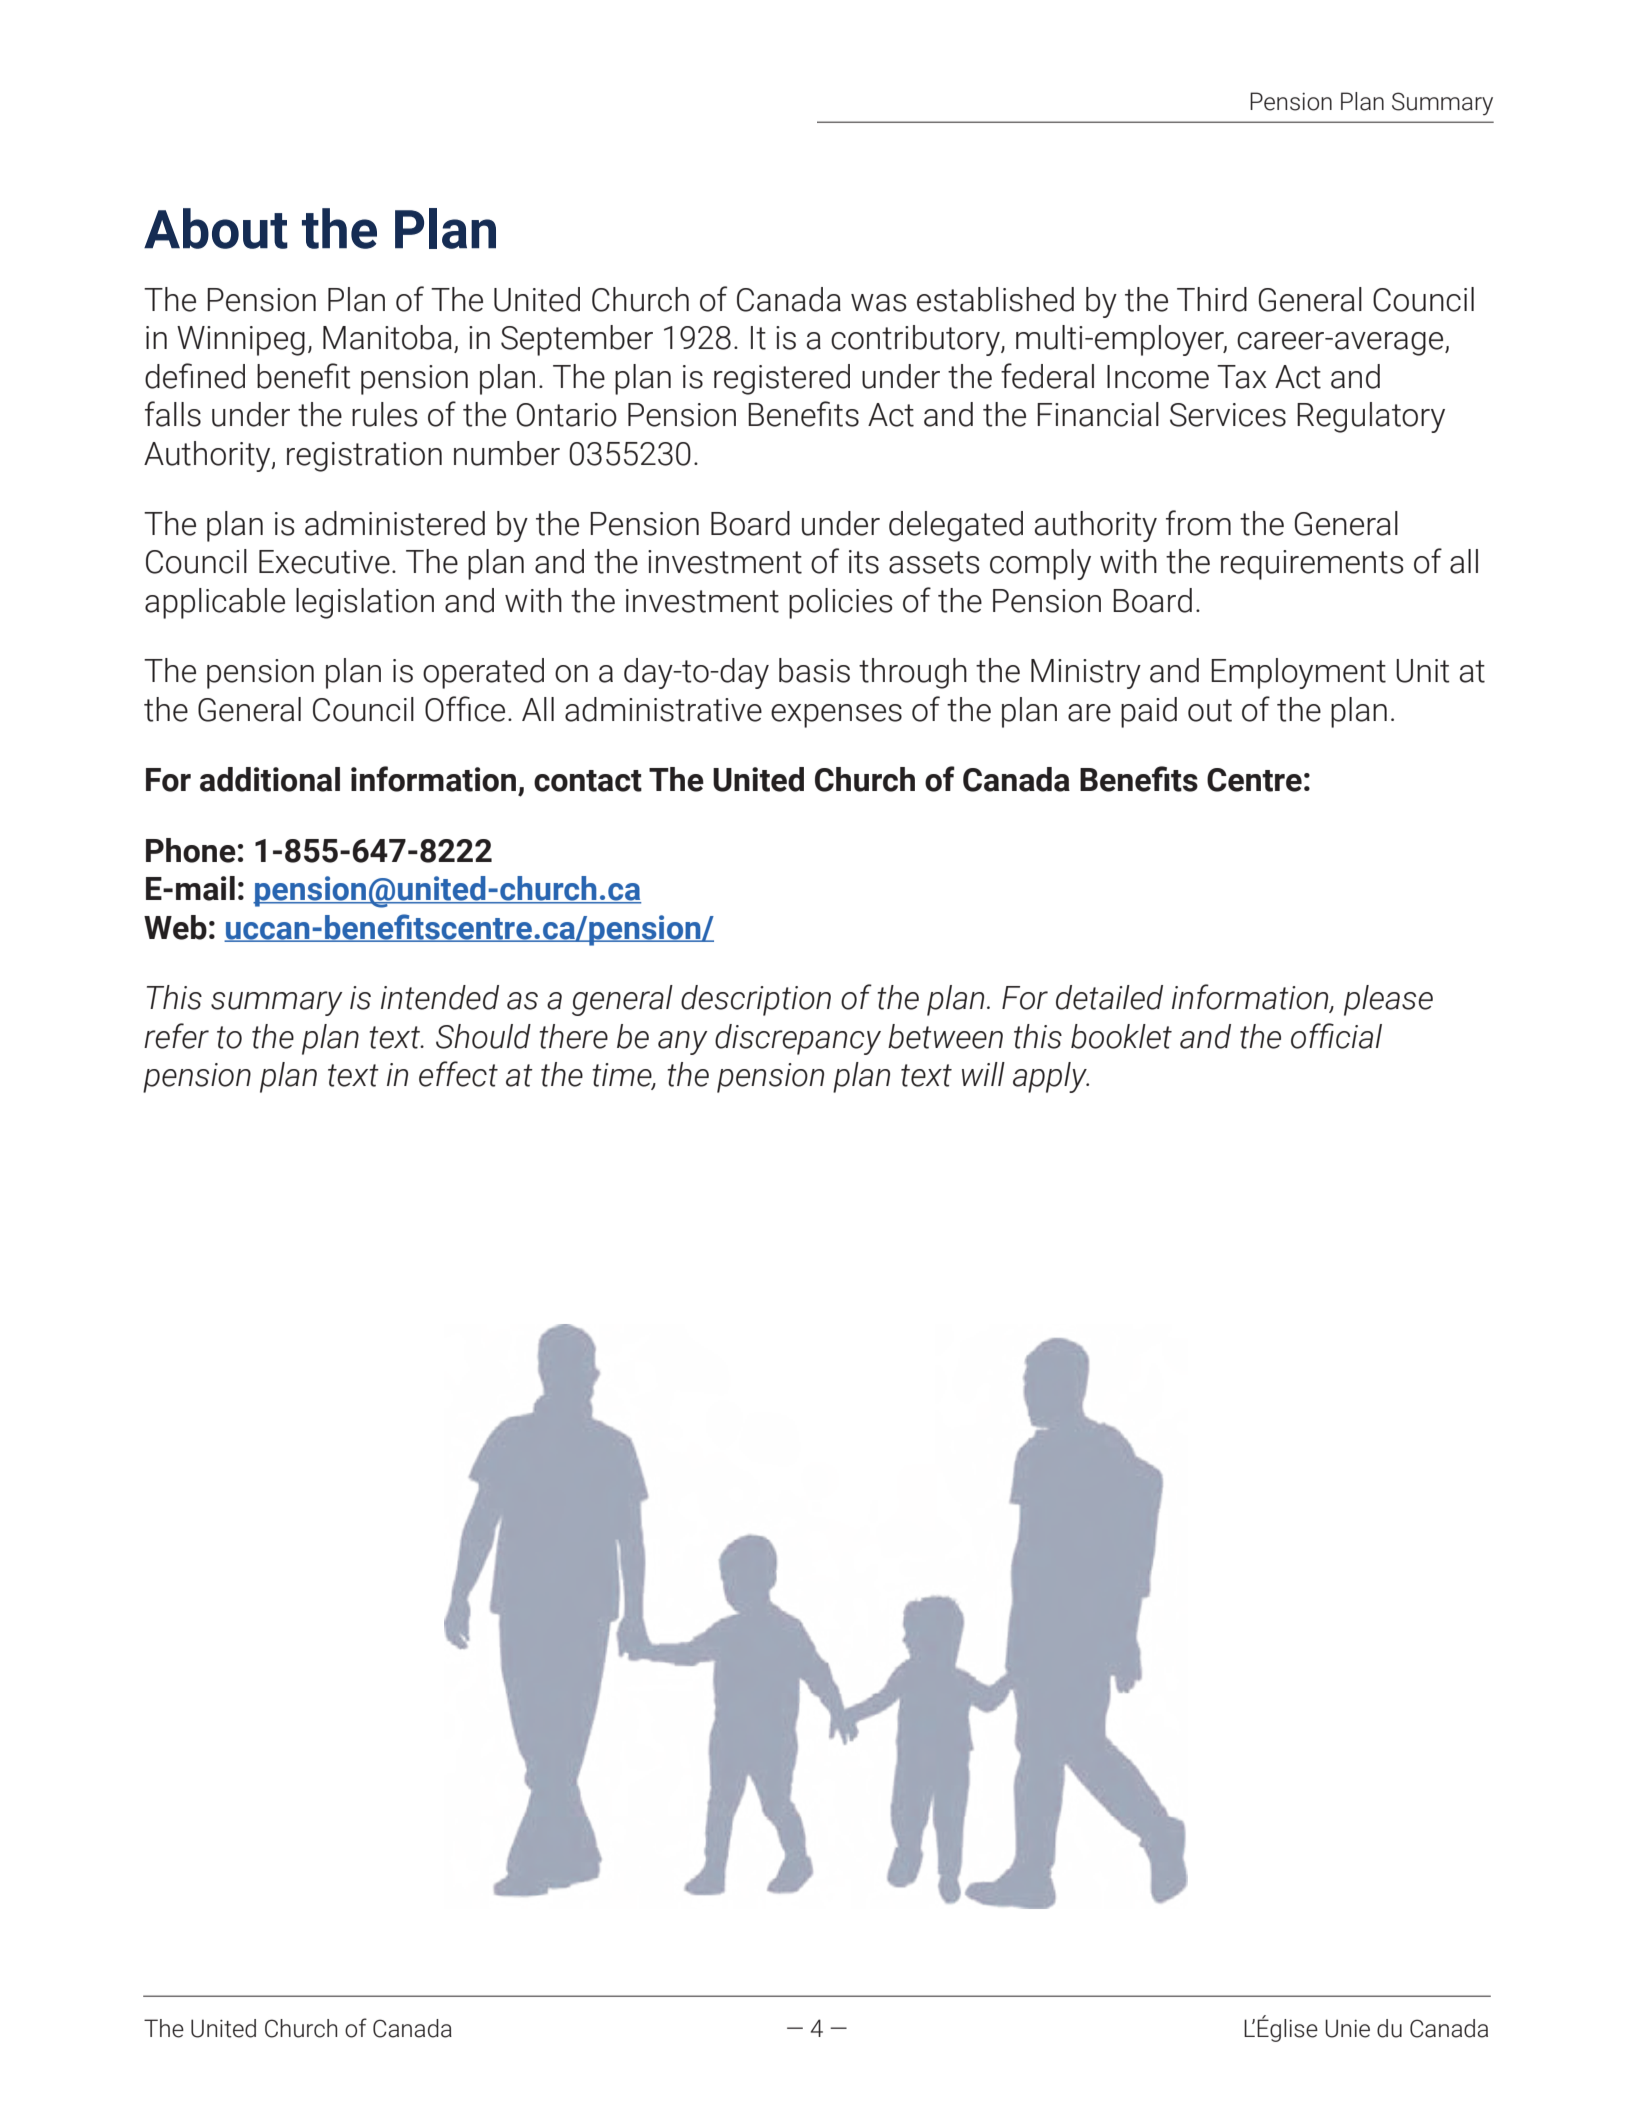  I want to click on was, so click(879, 303).
